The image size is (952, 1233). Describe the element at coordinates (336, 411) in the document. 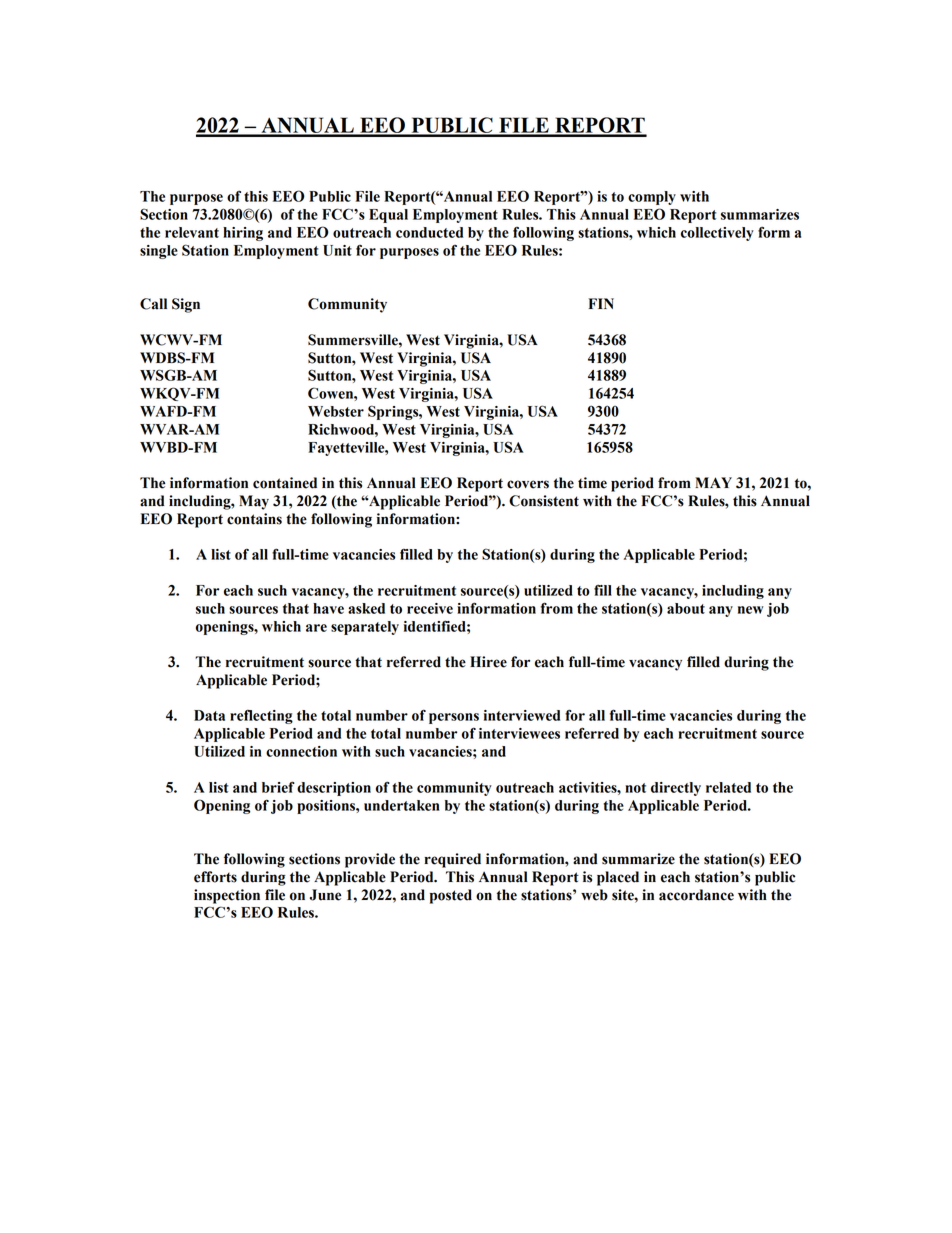

I see `Webster` at that location.
